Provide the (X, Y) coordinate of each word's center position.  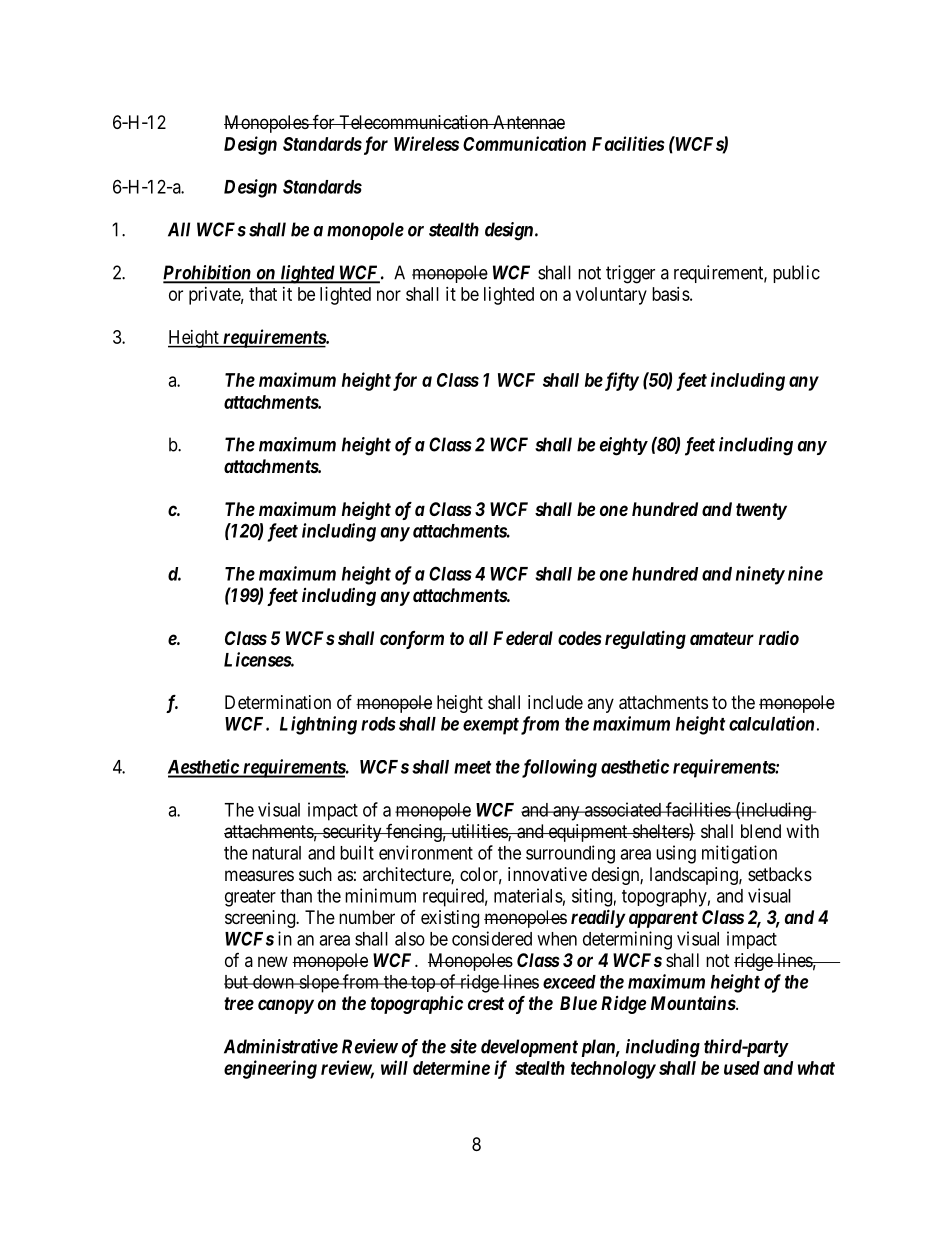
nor (389, 295)
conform (412, 640)
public (796, 274)
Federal (523, 638)
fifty (620, 381)
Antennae (528, 122)
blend (761, 831)
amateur (722, 638)
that (263, 294)
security (352, 833)
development (529, 1048)
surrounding (570, 854)
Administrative (281, 1046)
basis (671, 294)
